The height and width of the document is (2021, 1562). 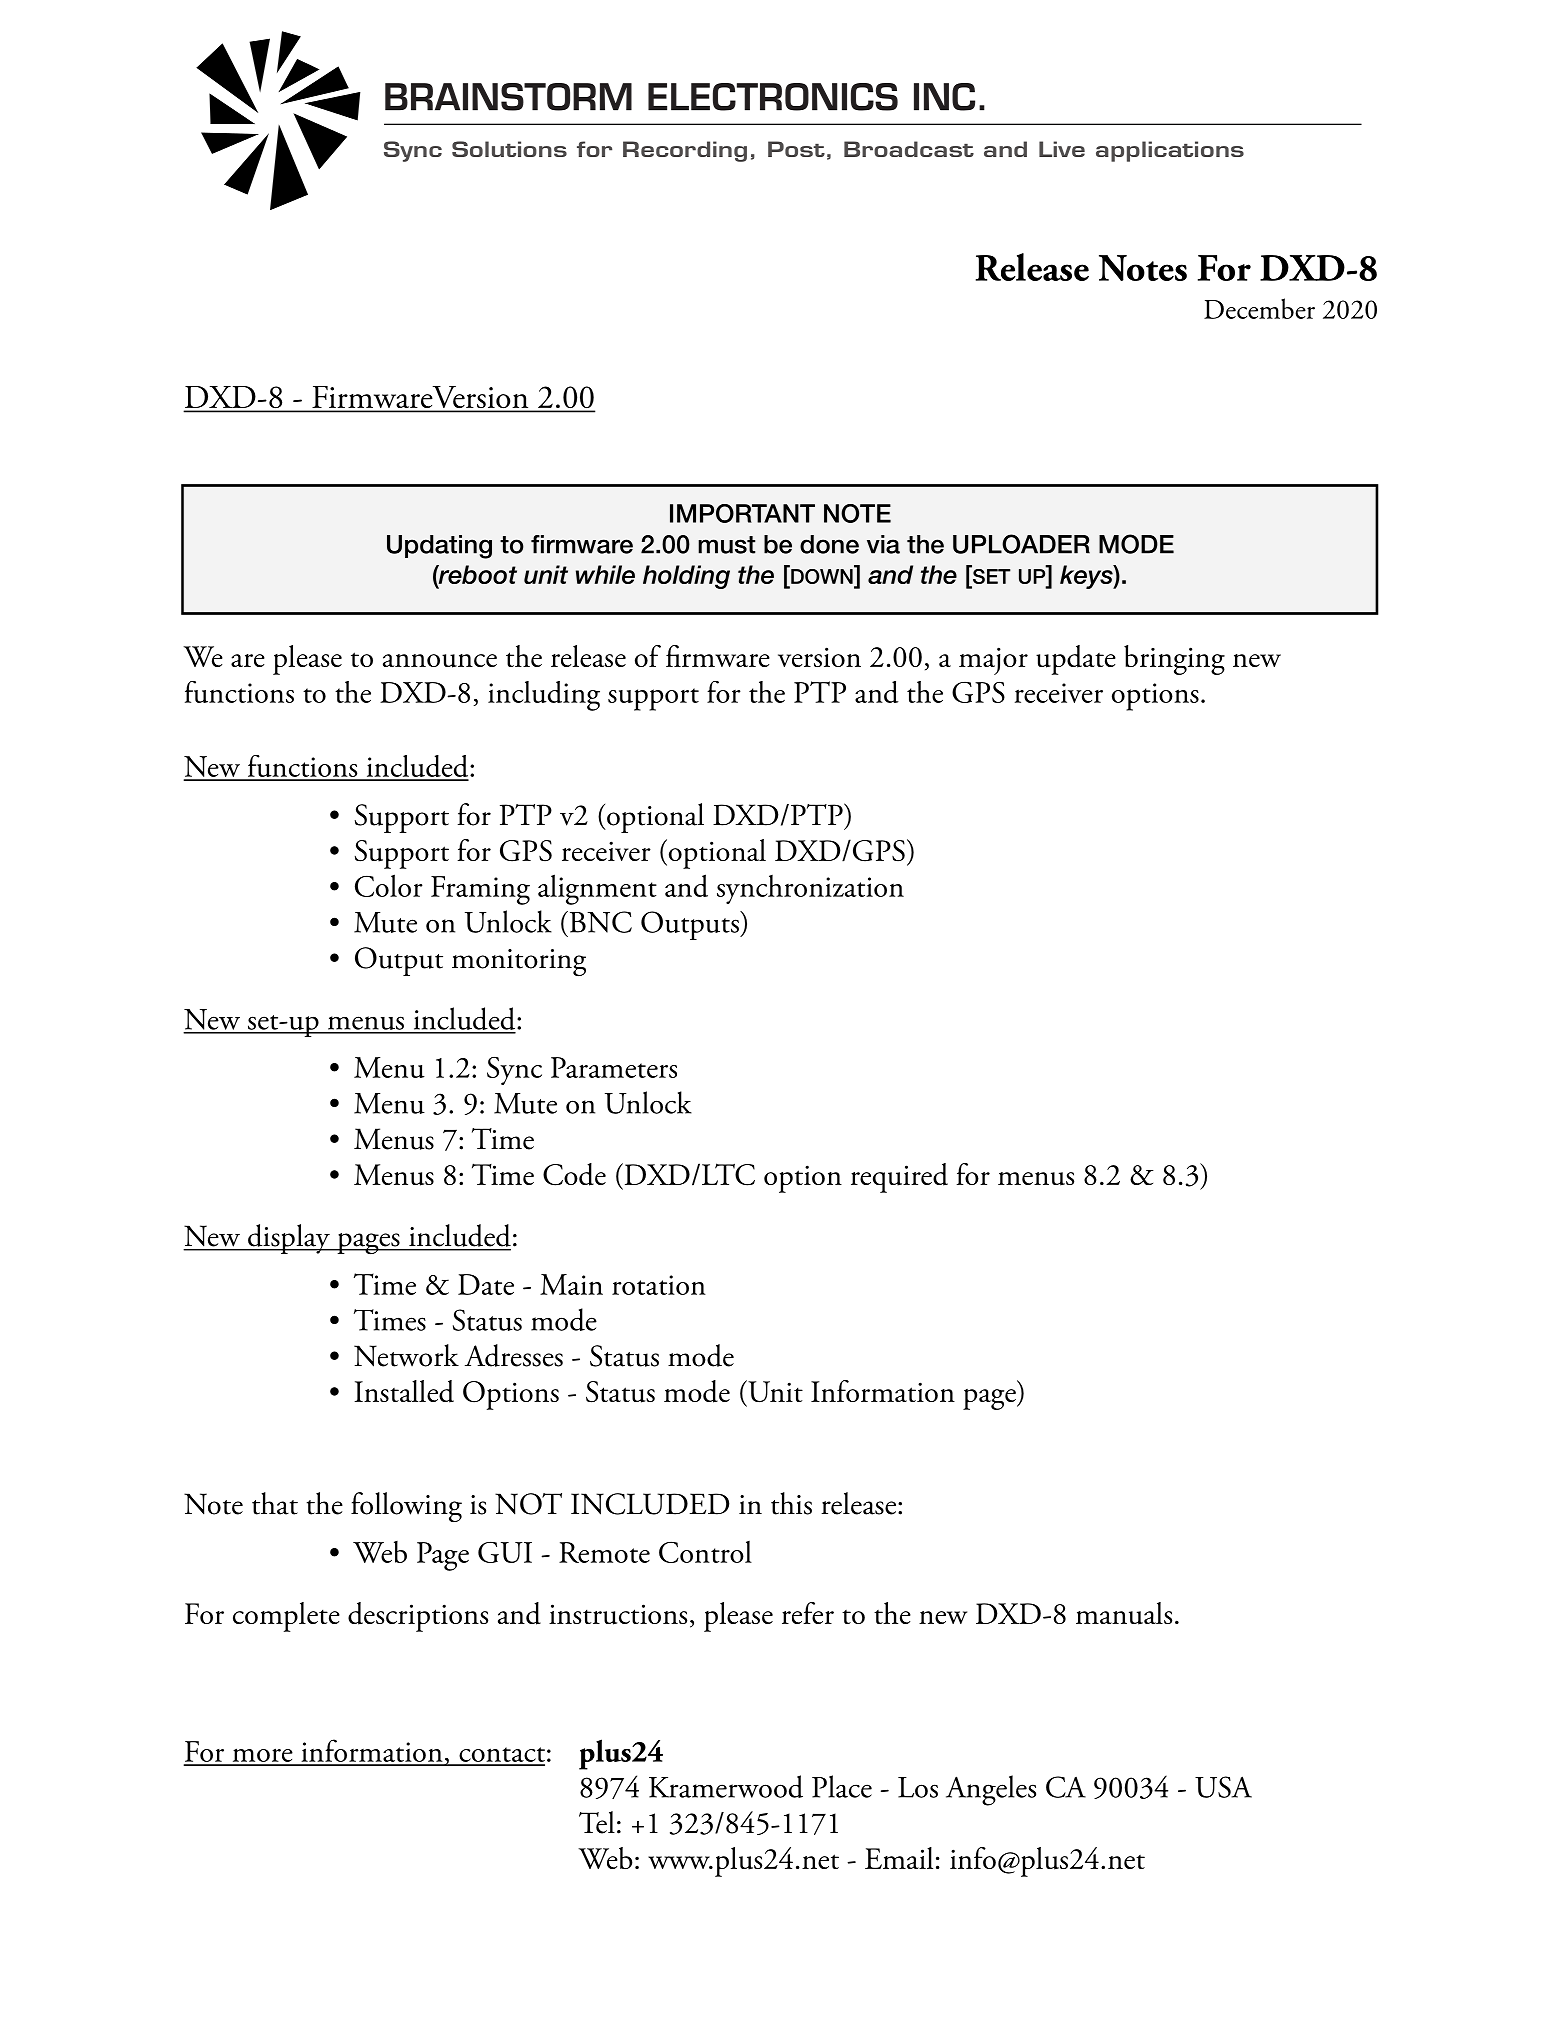 What do you see at coordinates (1090, 680) in the document?
I see `universal` at bounding box center [1090, 680].
